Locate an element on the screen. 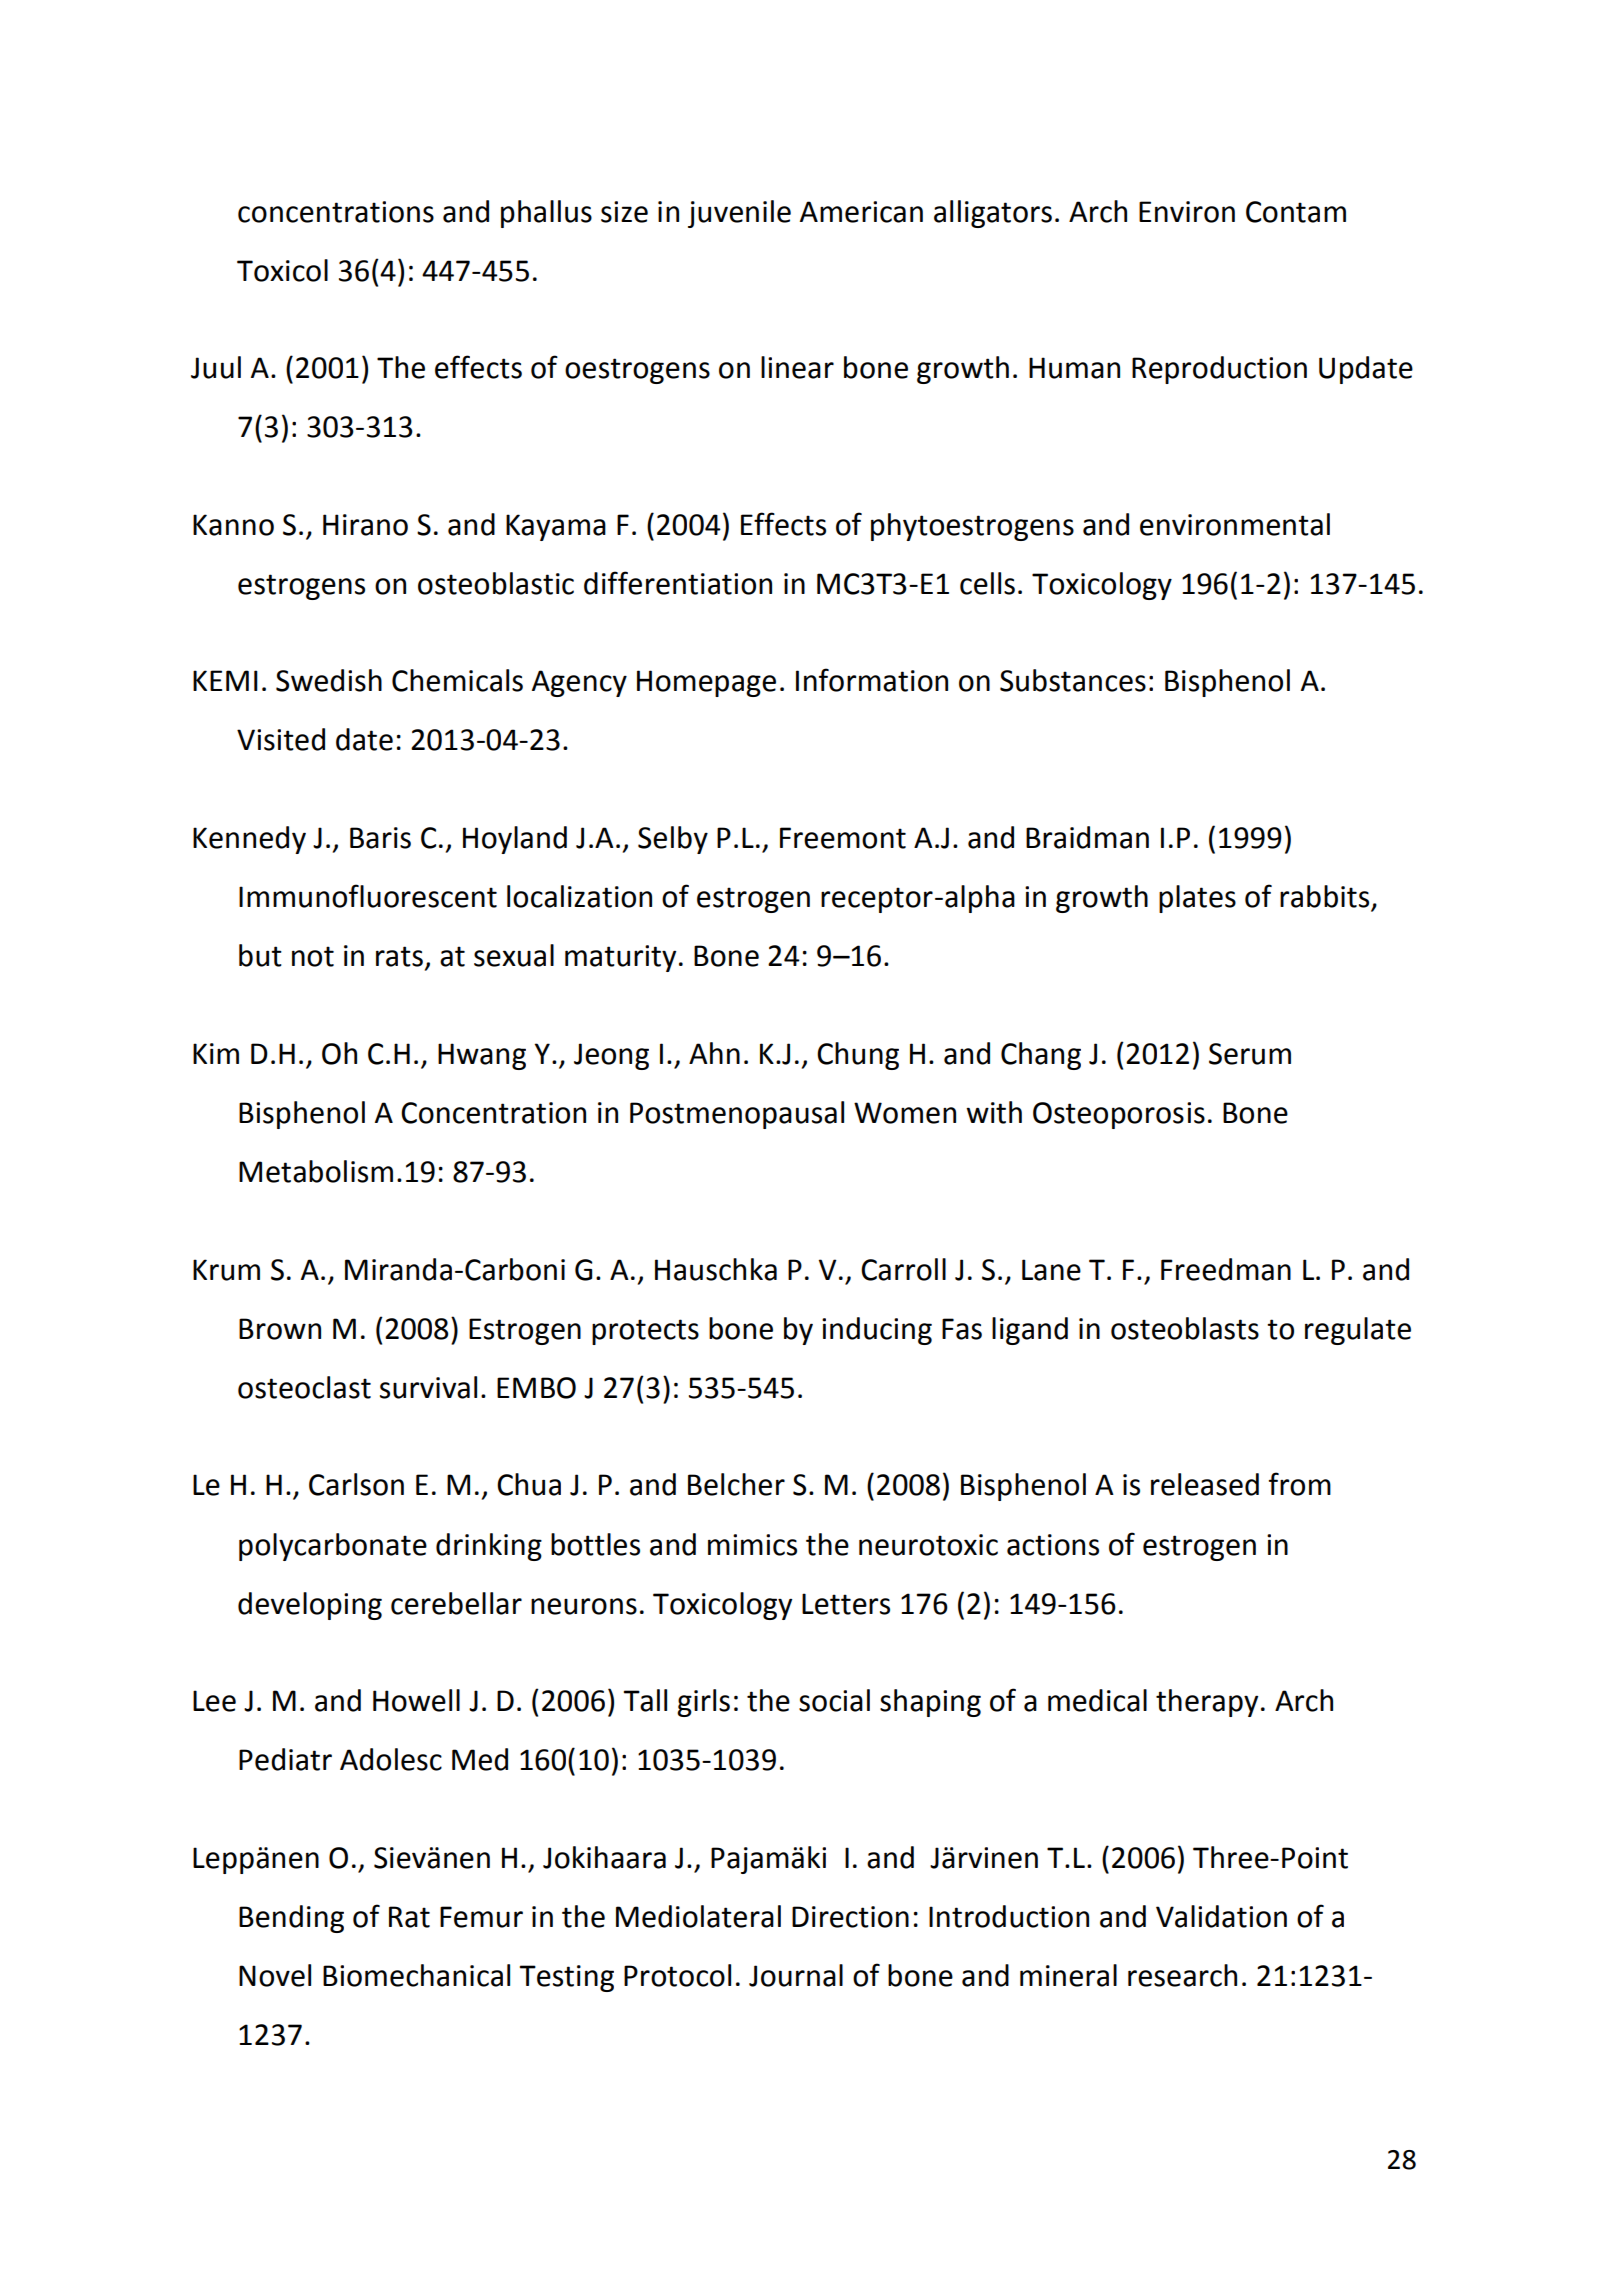 The image size is (1608, 2273). Reproduction is located at coordinates (1219, 370).
